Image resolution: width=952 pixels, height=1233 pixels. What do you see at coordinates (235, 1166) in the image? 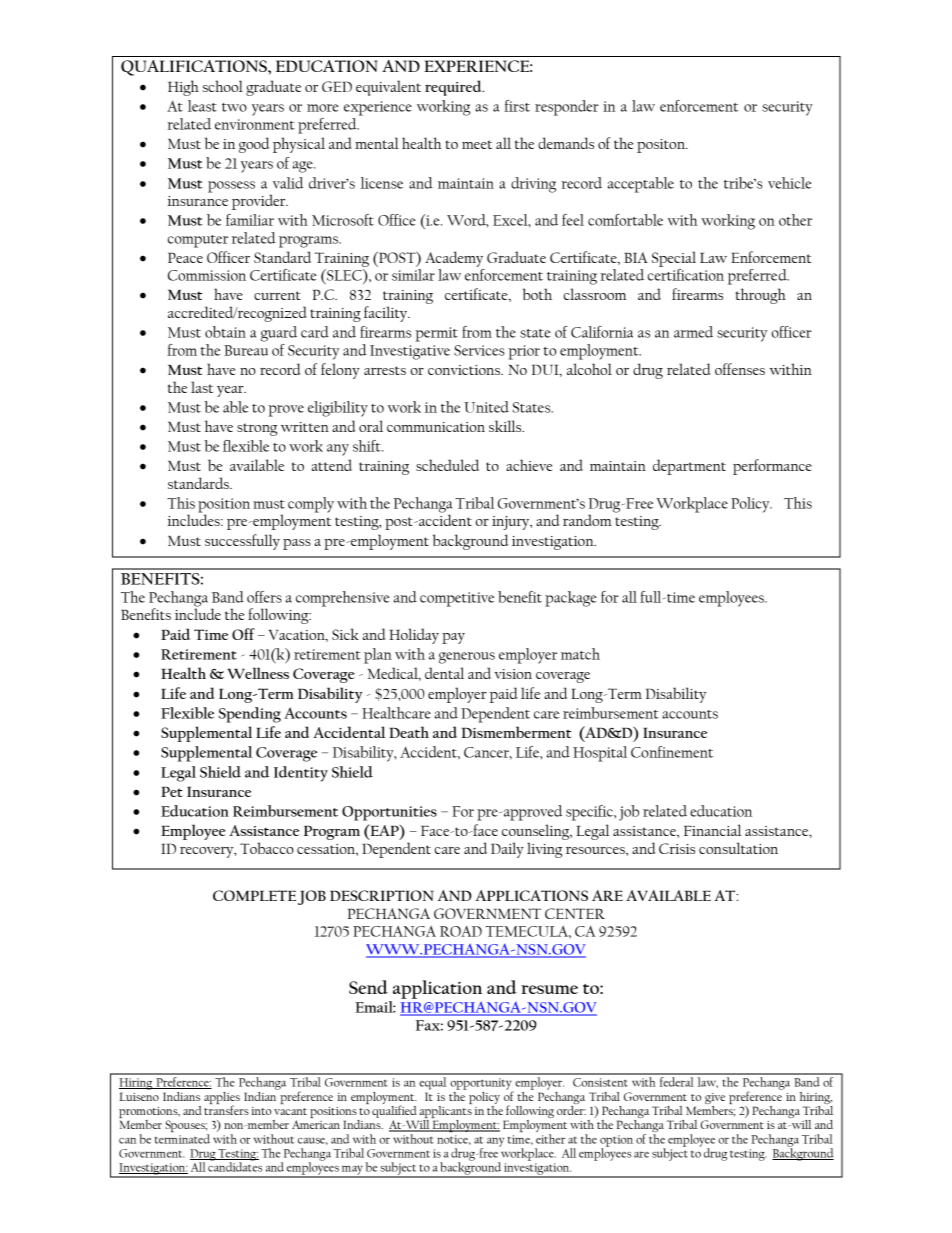
I see `candidates` at bounding box center [235, 1166].
